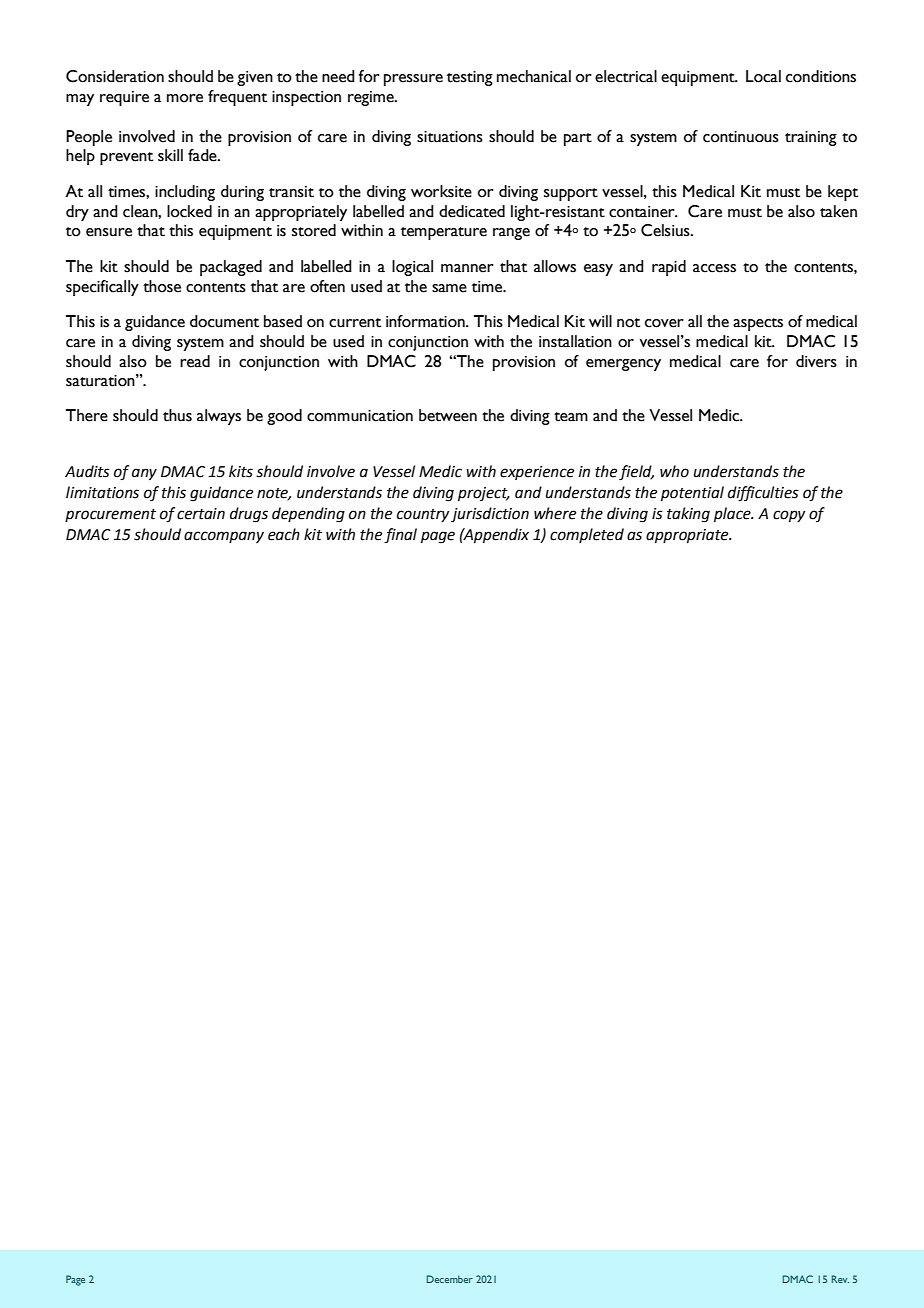  I want to click on situations, so click(450, 137).
